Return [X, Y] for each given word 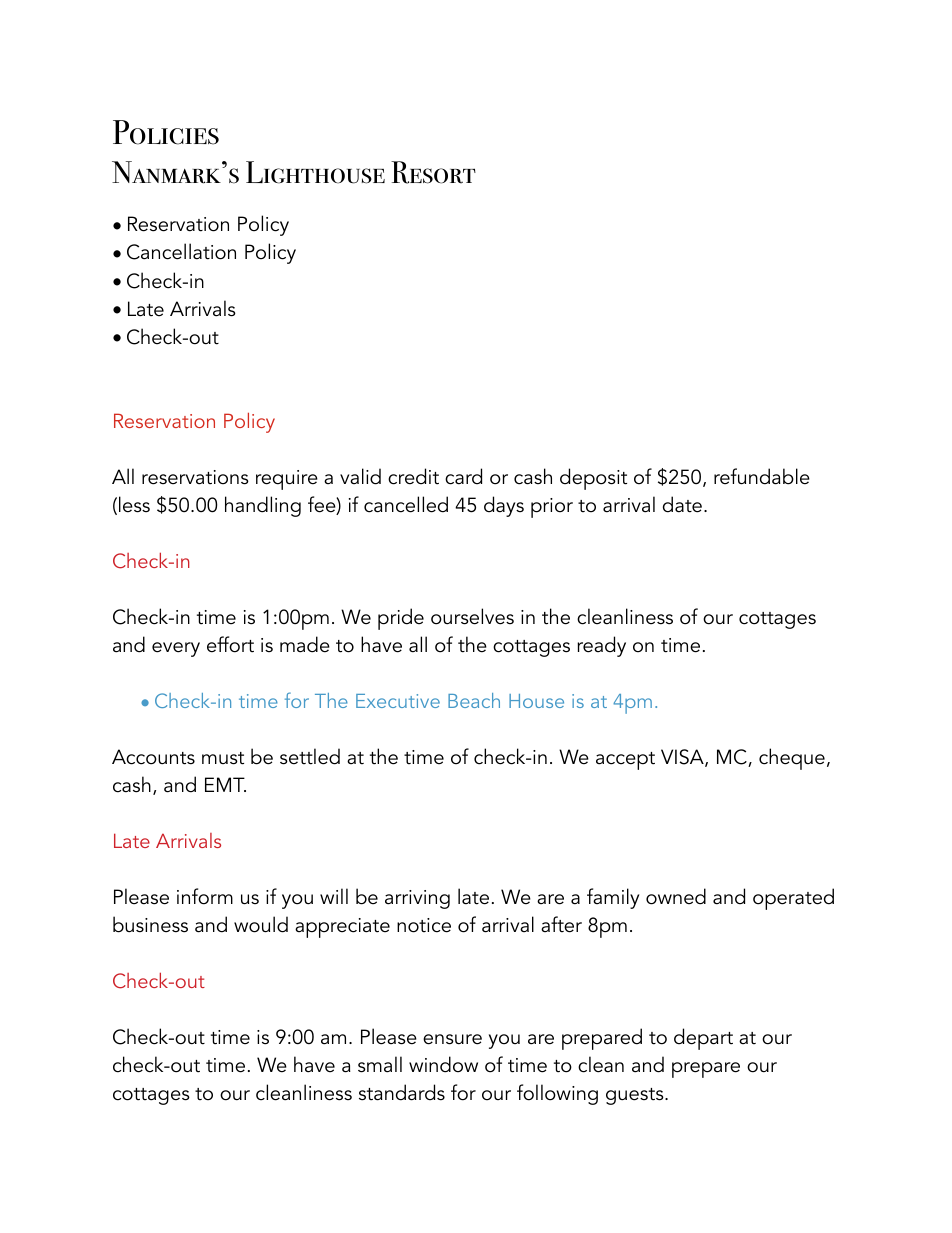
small [380, 1064]
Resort [433, 172]
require [287, 480]
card [463, 476]
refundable [762, 476]
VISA [683, 758]
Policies [166, 132]
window [443, 1064]
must [223, 758]
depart [703, 1039]
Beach [474, 700]
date [682, 504]
